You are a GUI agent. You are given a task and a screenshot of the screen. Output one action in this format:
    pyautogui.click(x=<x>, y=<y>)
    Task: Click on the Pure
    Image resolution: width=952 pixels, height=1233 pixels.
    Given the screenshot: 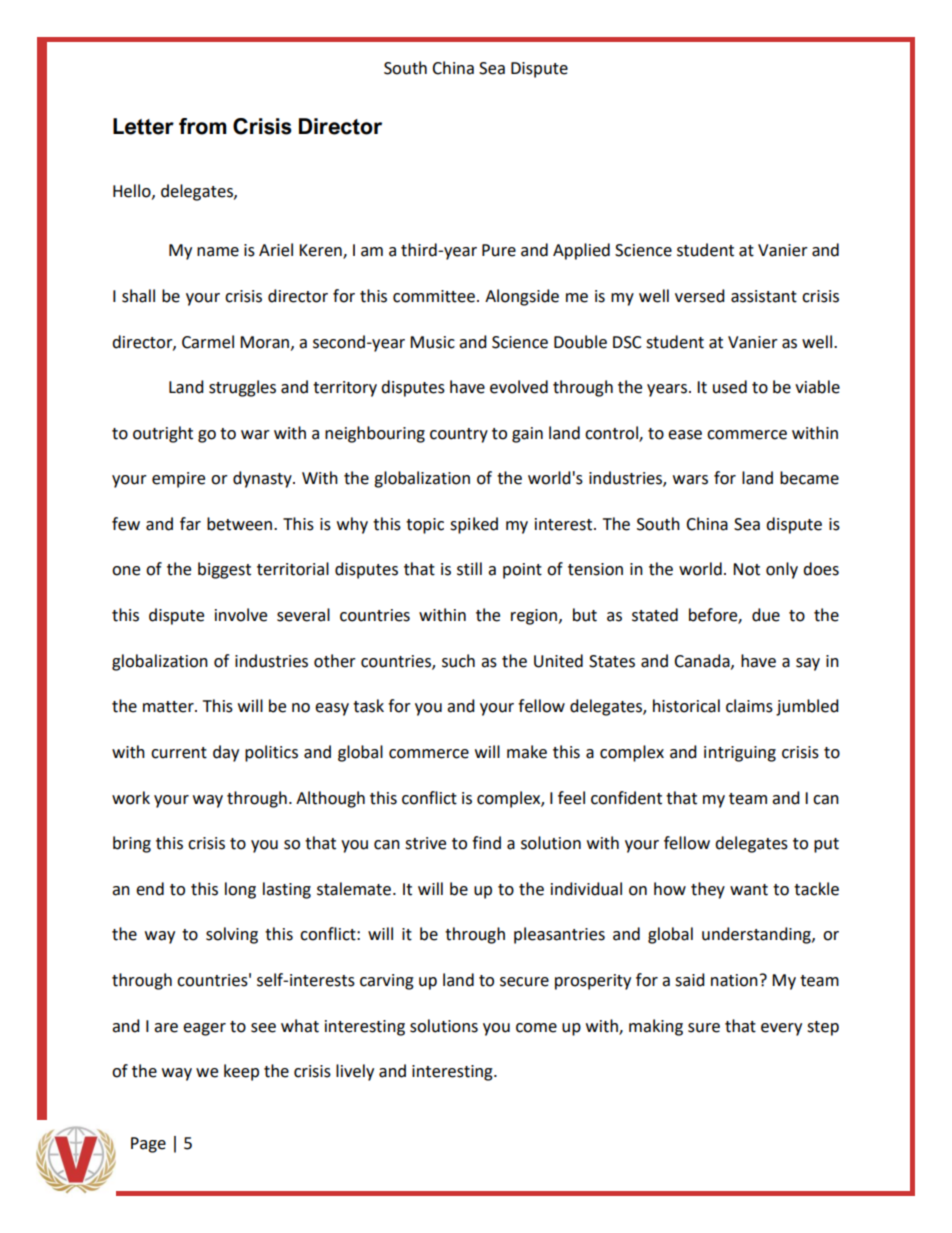 What is the action you would take?
    pyautogui.click(x=499, y=250)
